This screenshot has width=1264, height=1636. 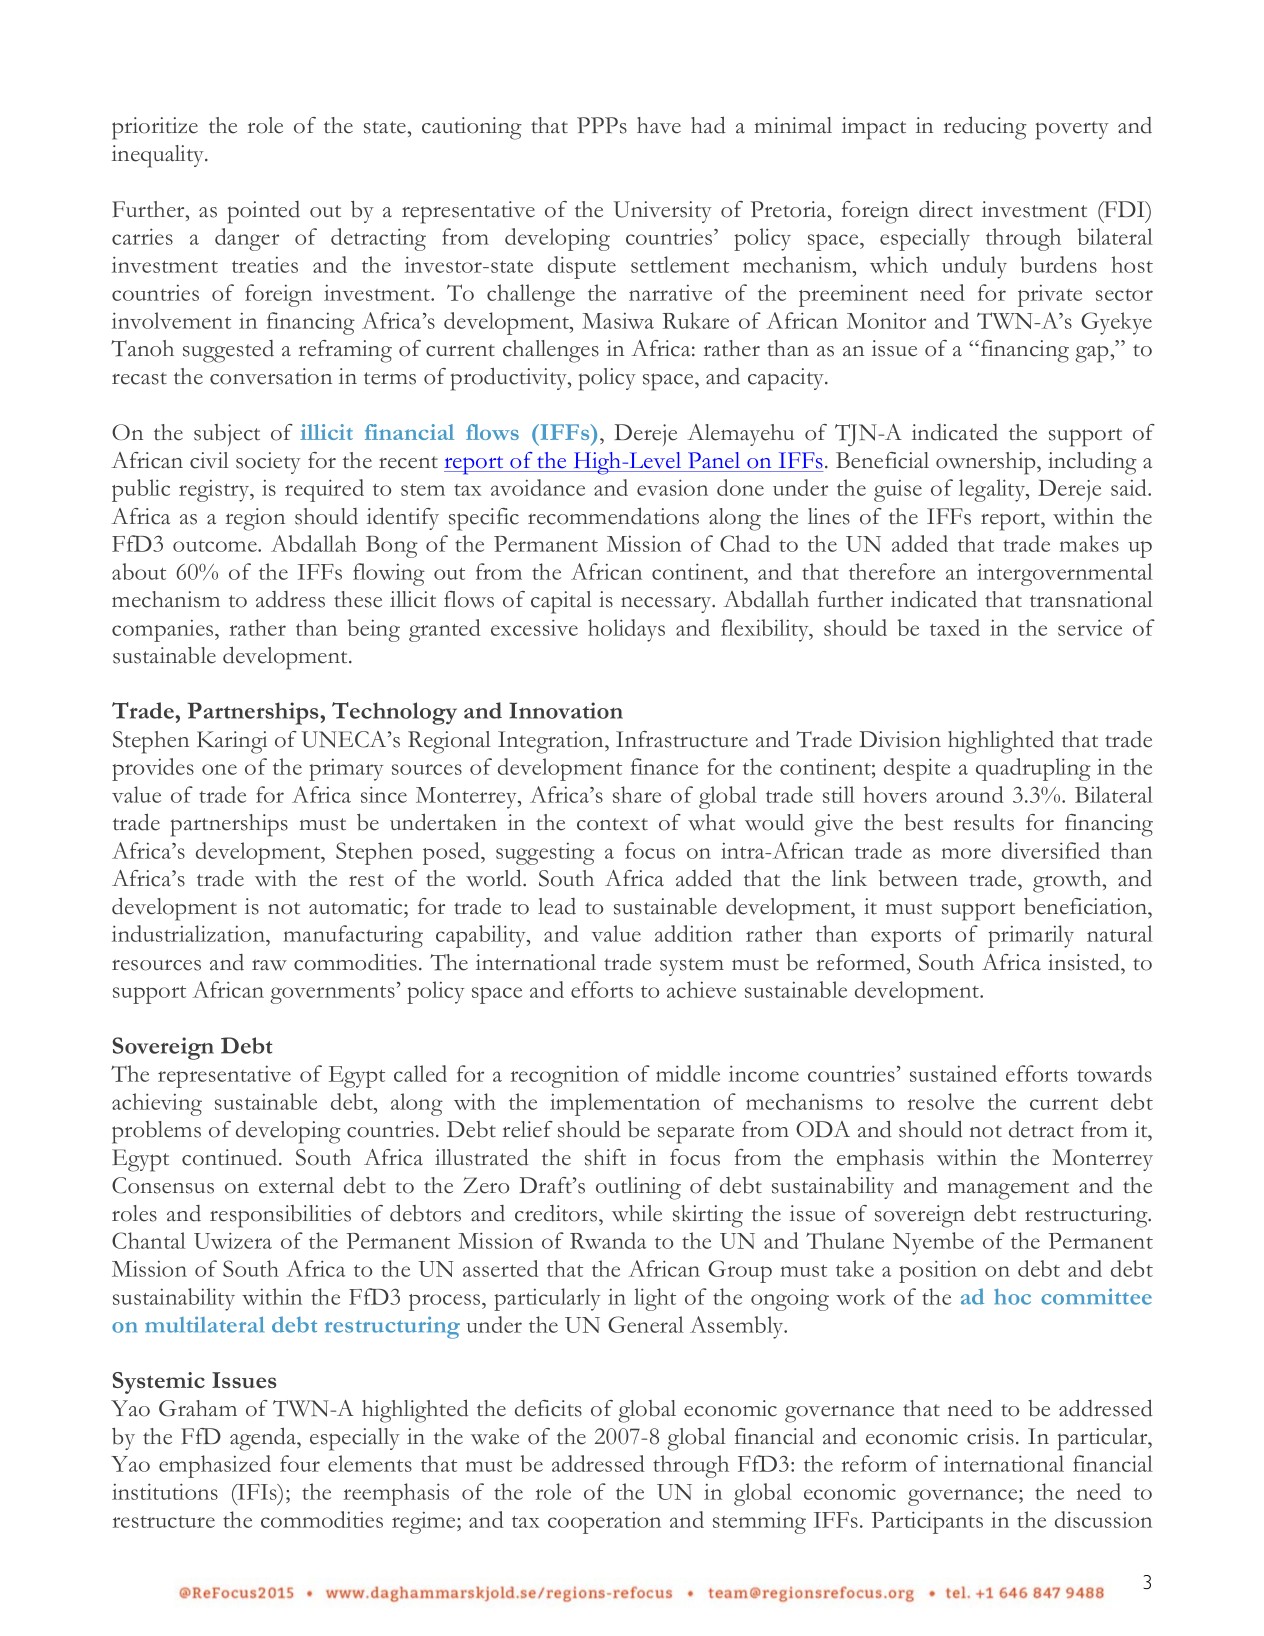 What do you see at coordinates (346, 769) in the screenshot?
I see `primary` at bounding box center [346, 769].
